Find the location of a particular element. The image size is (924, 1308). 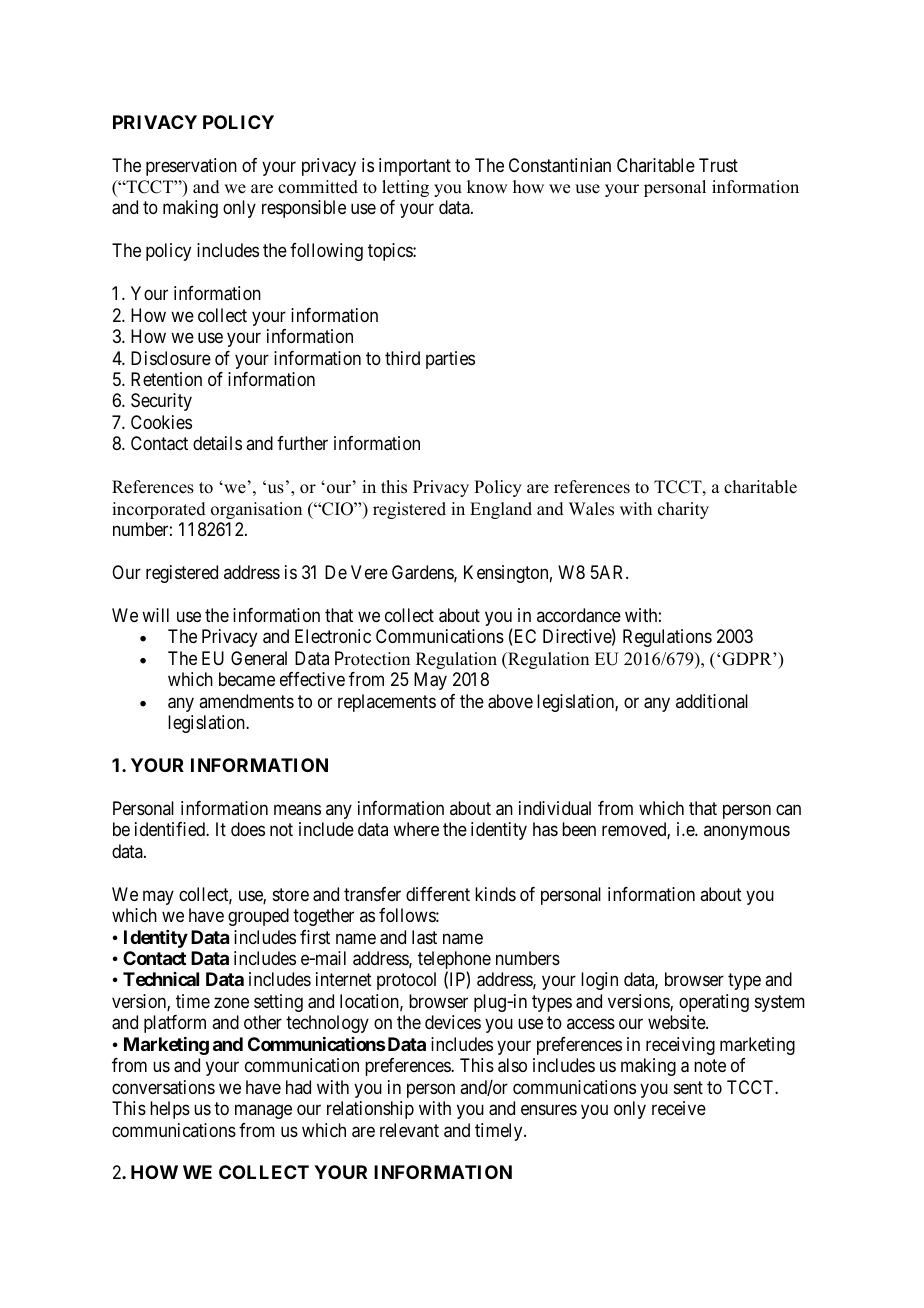

preservation is located at coordinates (191, 167).
